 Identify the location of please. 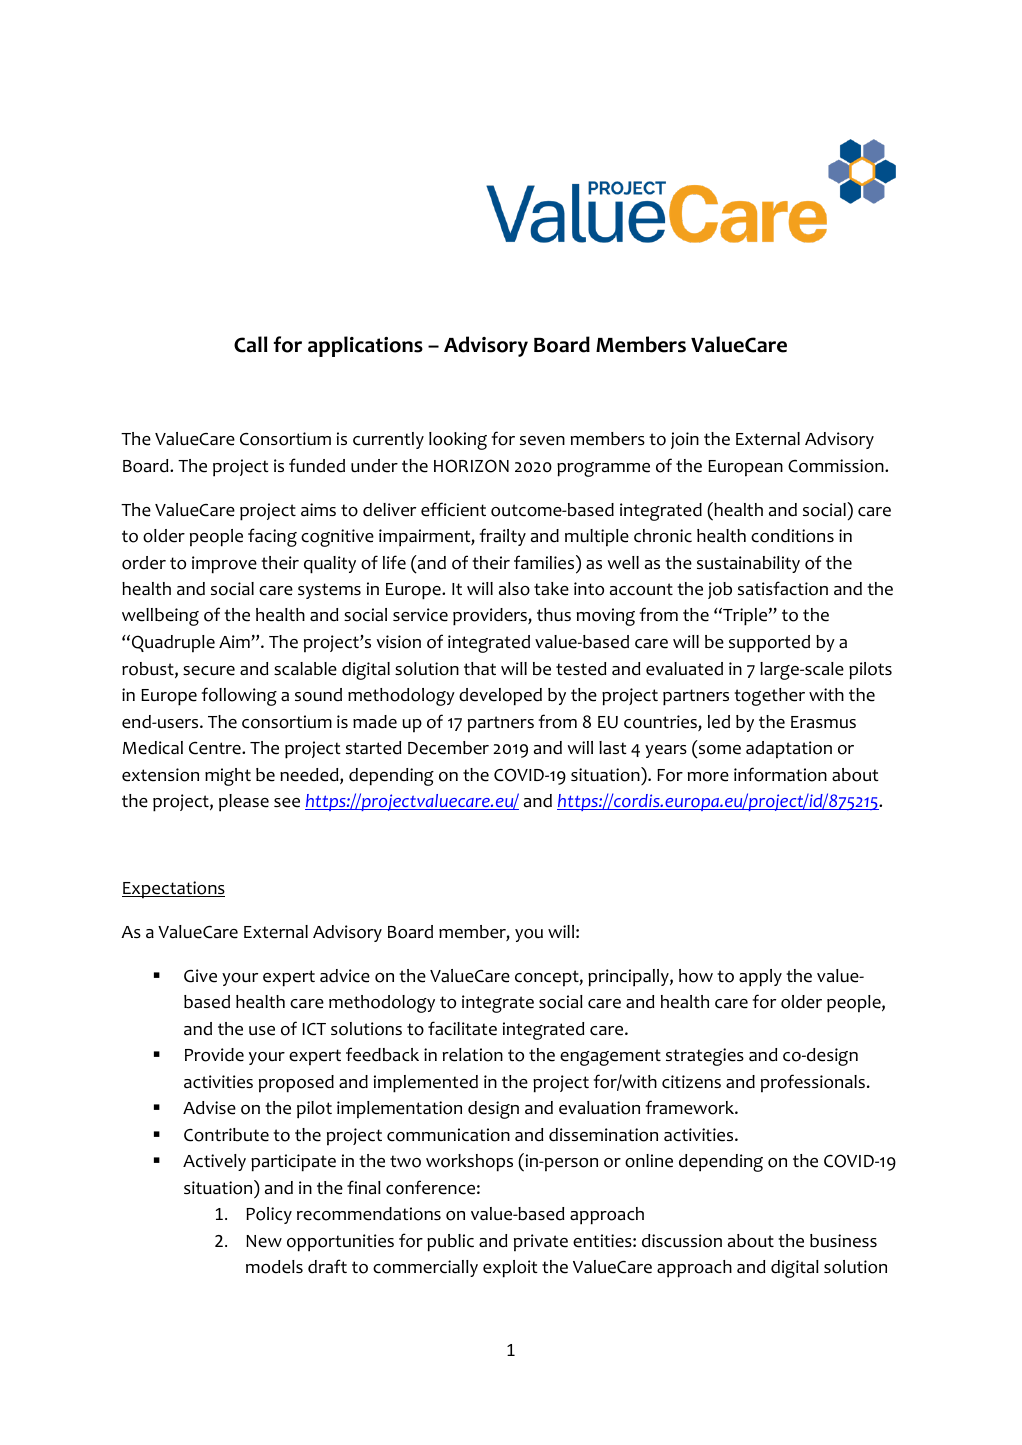
(244, 803).
